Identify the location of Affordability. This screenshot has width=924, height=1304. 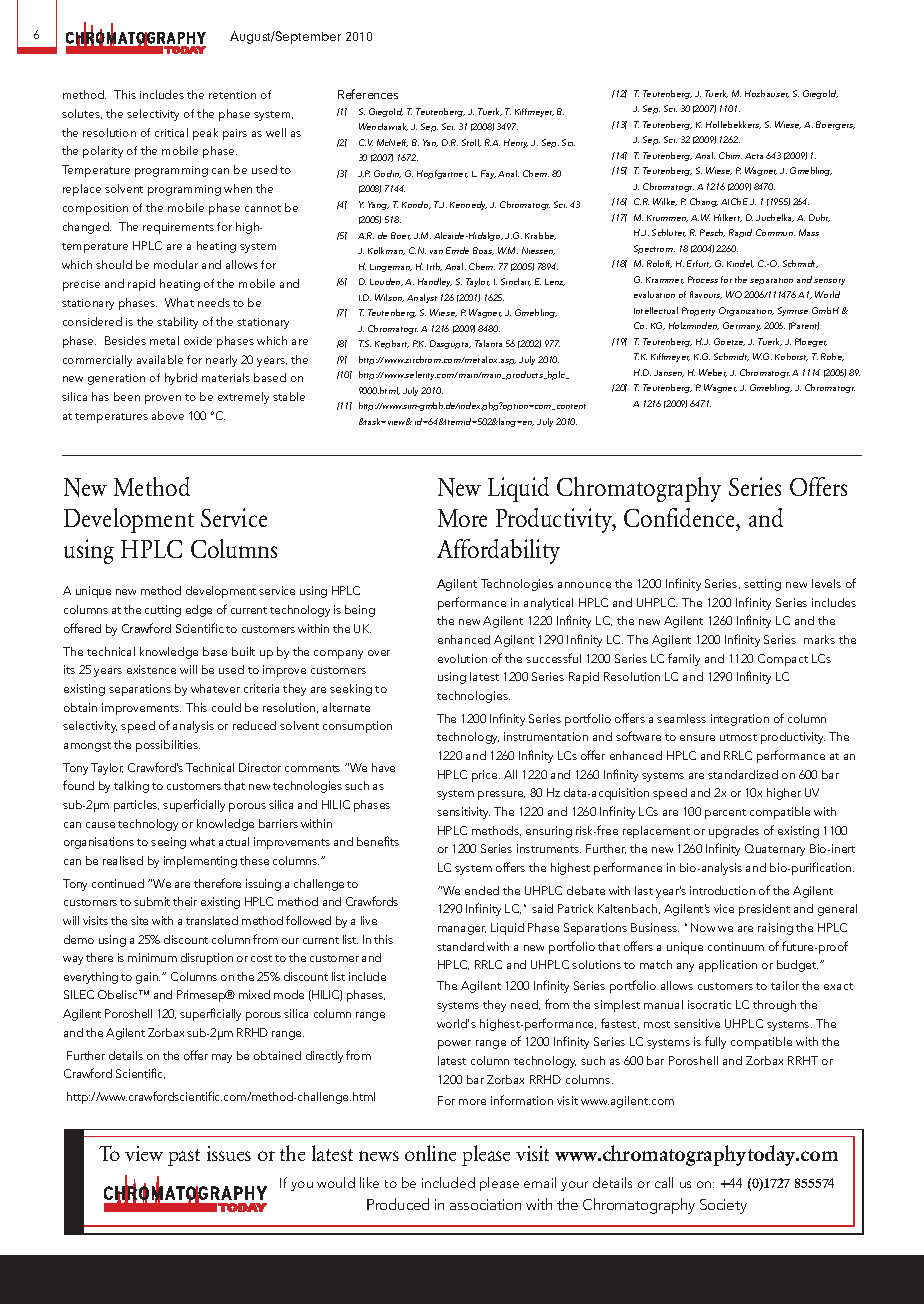
(498, 551).
